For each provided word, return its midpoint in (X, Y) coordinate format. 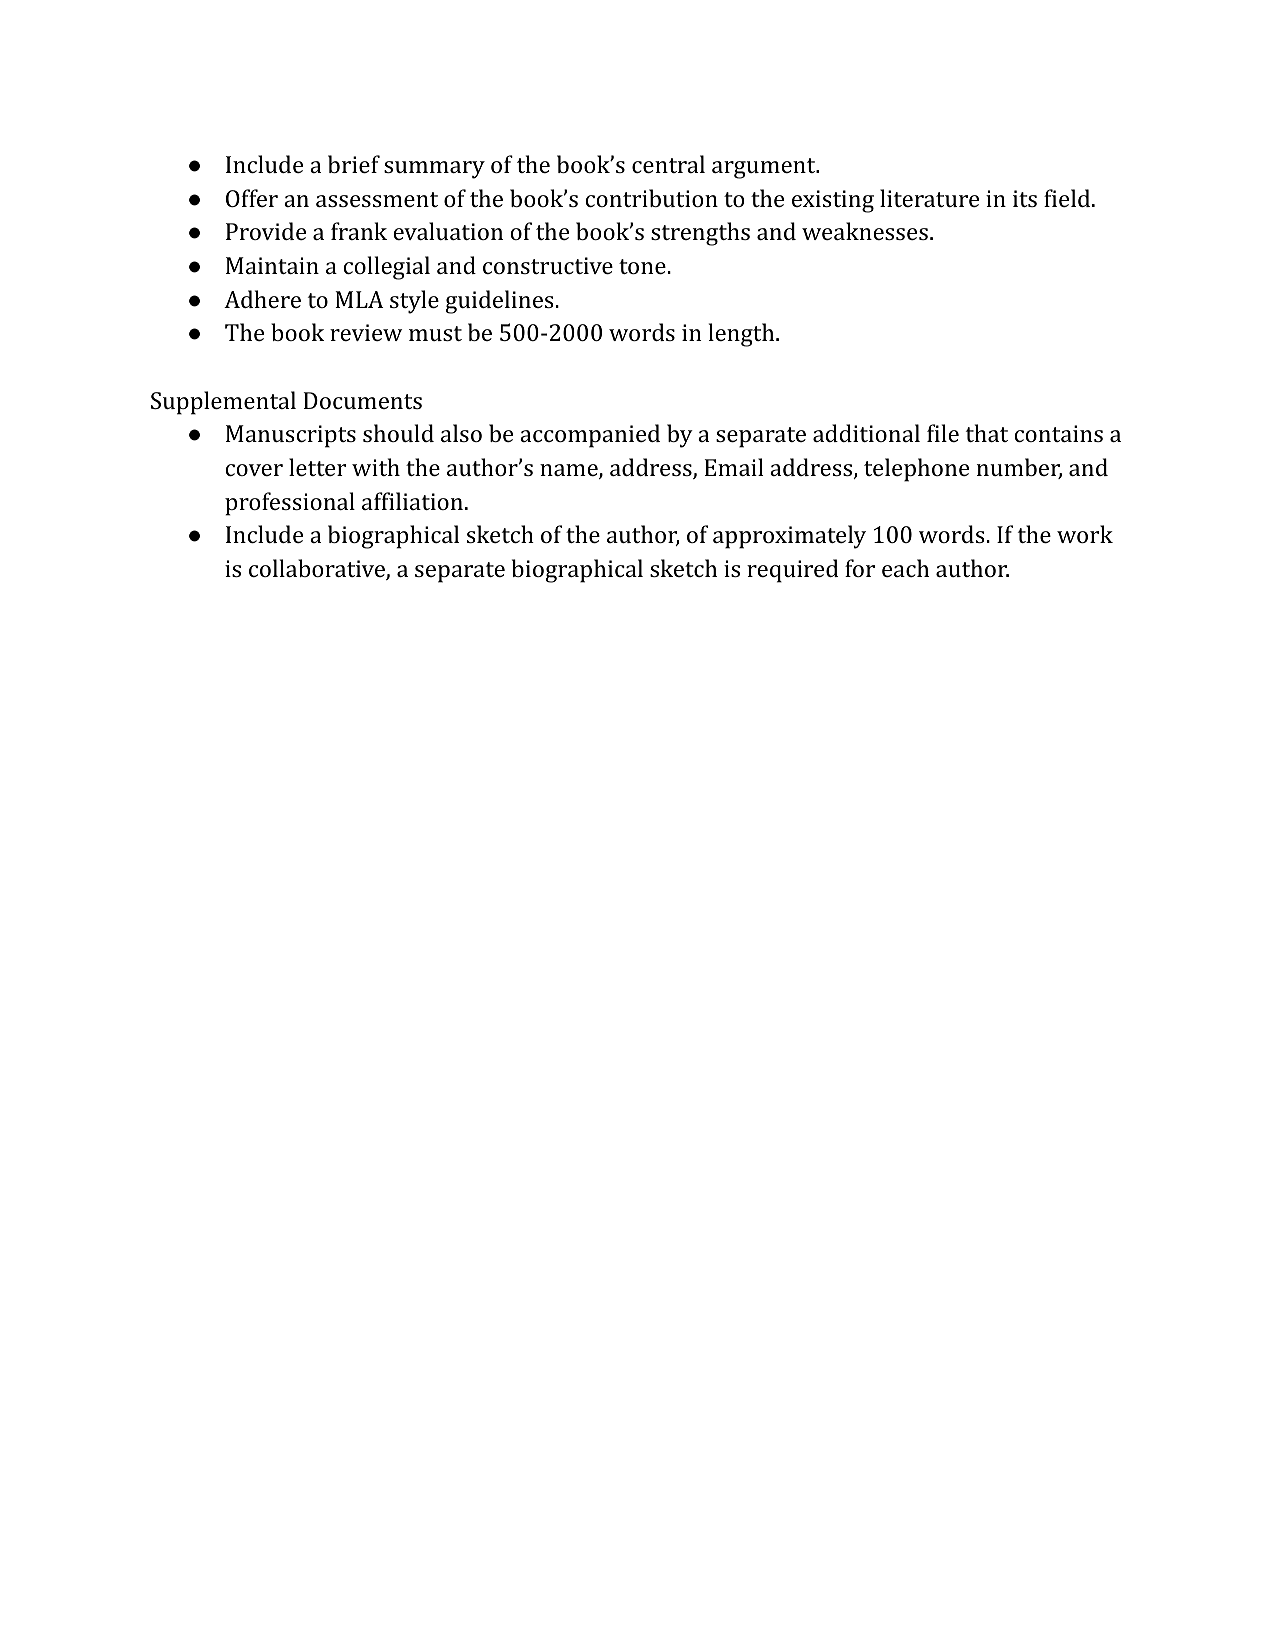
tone (642, 266)
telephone (916, 470)
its (1025, 198)
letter (317, 467)
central (668, 164)
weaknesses (865, 231)
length (743, 335)
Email (734, 467)
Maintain (272, 265)
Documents (363, 400)
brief (354, 164)
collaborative (318, 569)
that (987, 433)
